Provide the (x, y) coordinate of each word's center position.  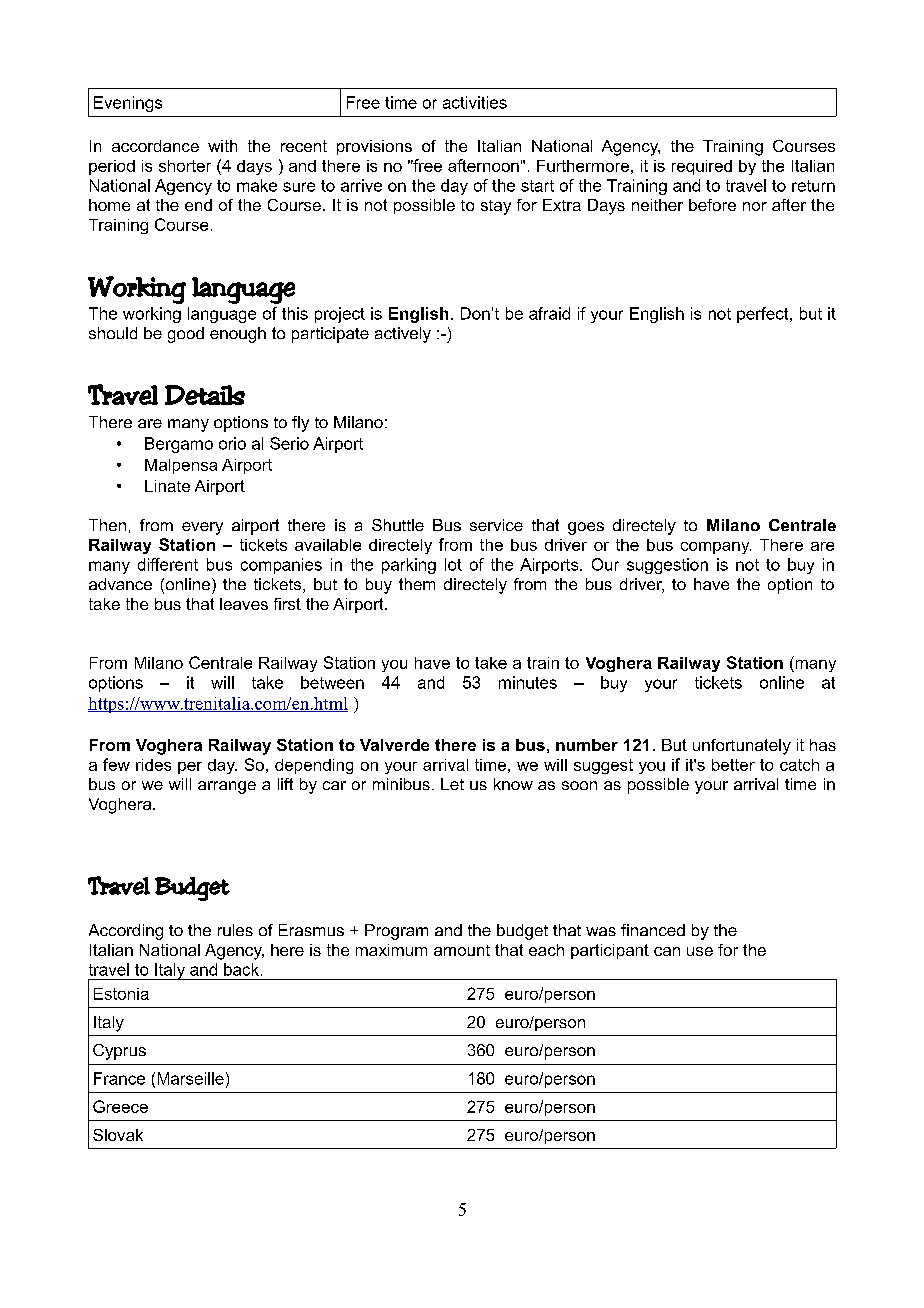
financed (653, 930)
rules (235, 930)
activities (475, 102)
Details (205, 395)
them (417, 584)
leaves (244, 604)
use (700, 951)
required (702, 167)
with (222, 146)
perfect (764, 315)
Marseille (191, 1078)
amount (462, 950)
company (716, 548)
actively (403, 335)
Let (452, 784)
